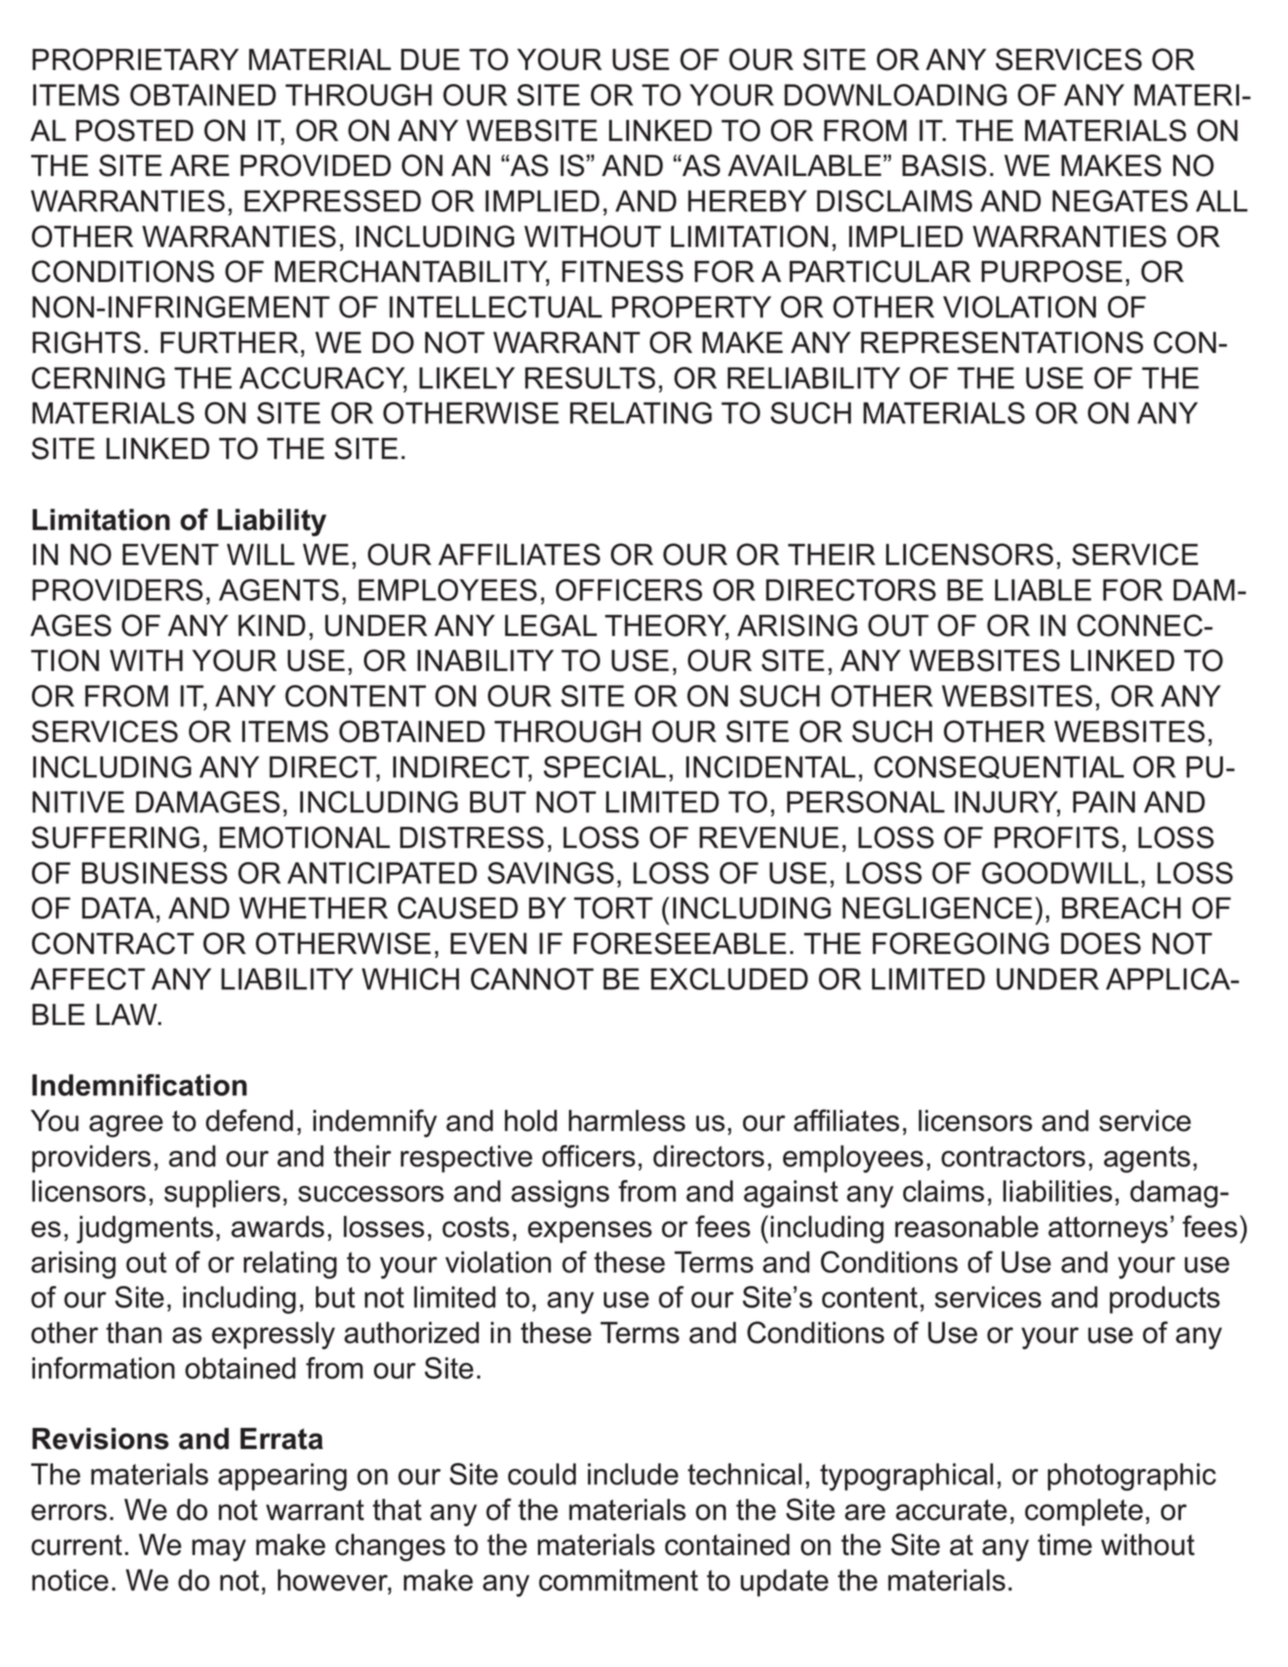  Describe the element at coordinates (560, 1194) in the screenshot. I see `assigns` at that location.
